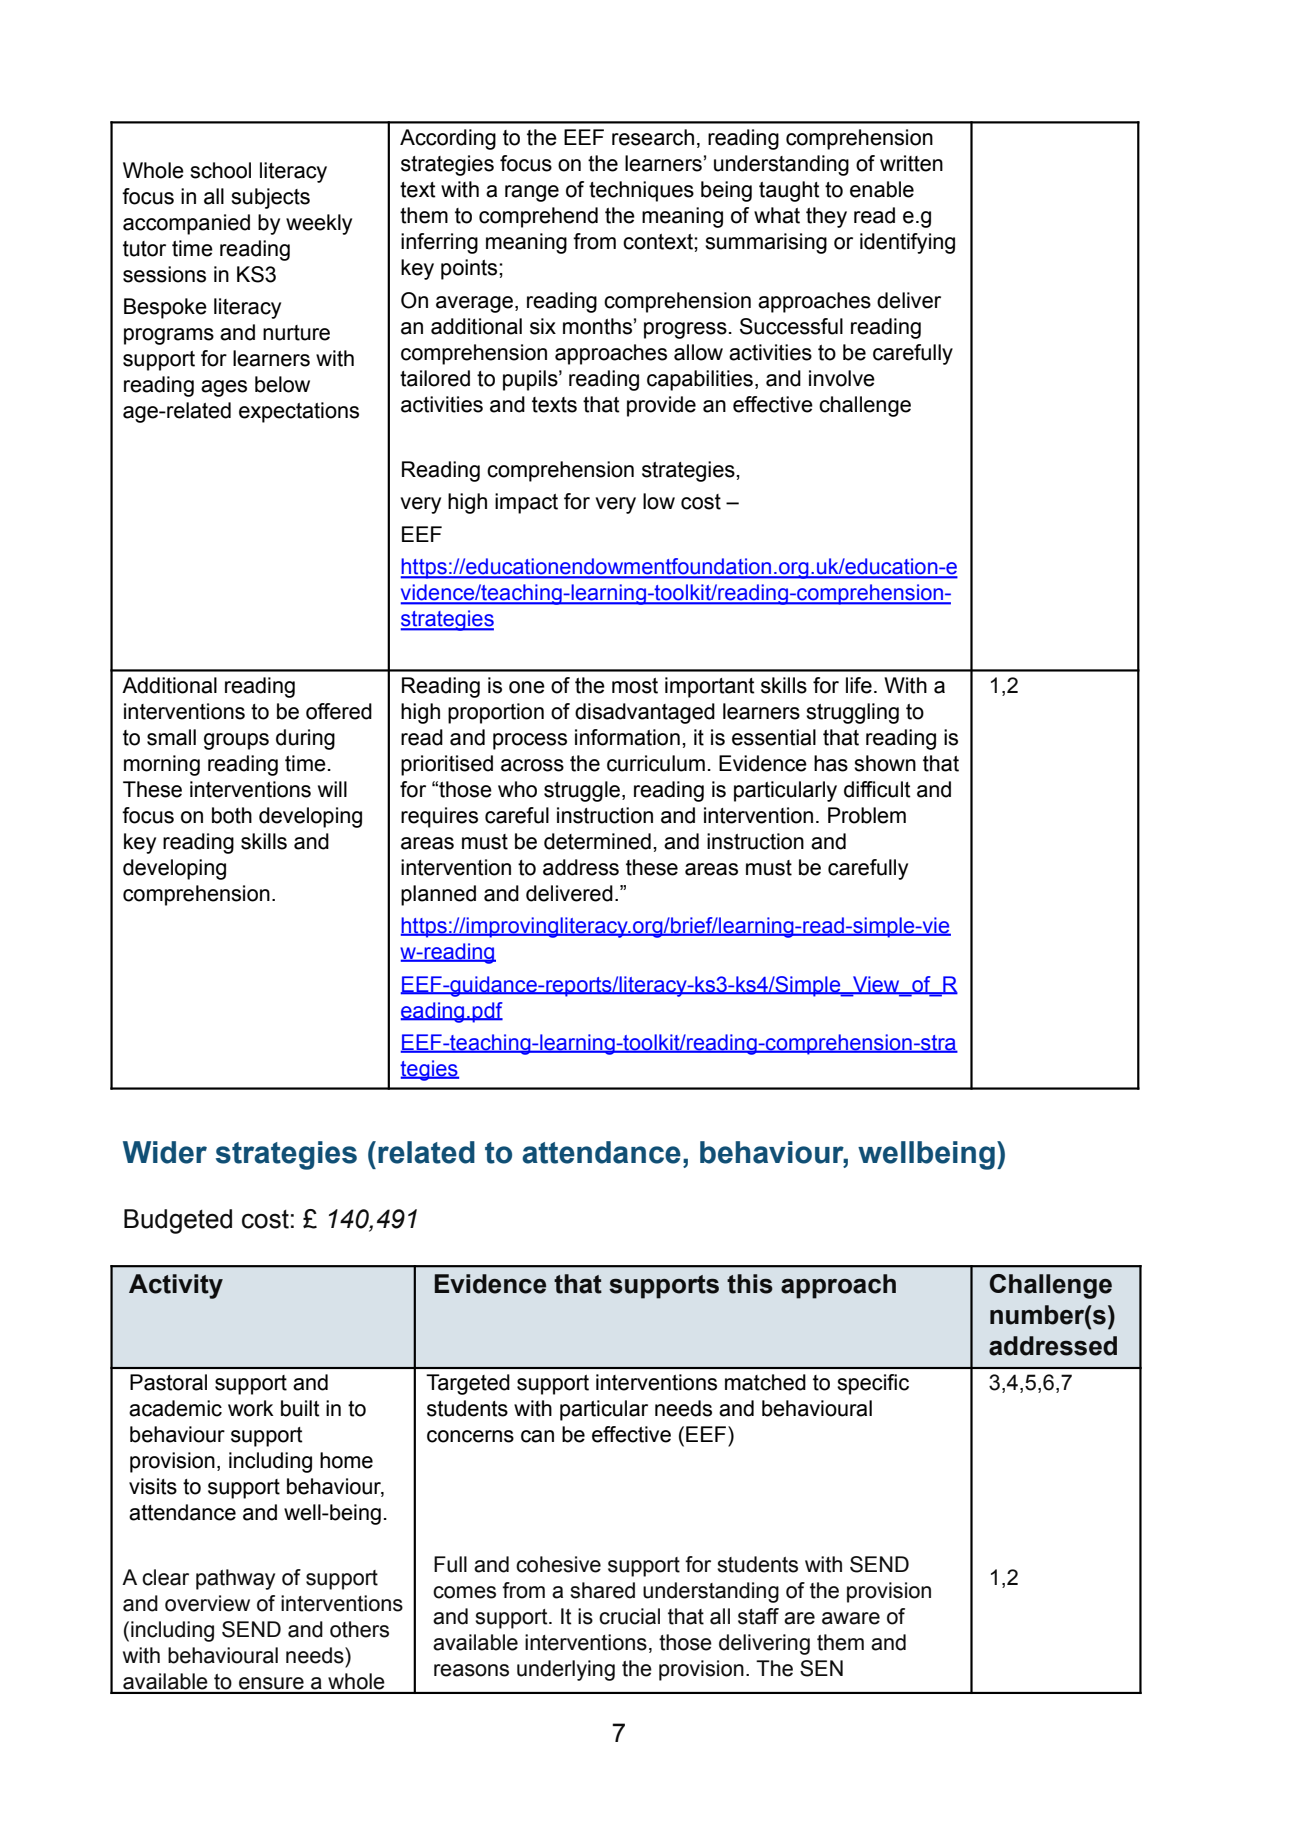 The width and height of the page is (1291, 1824). What do you see at coordinates (220, 170) in the page?
I see `school` at bounding box center [220, 170].
